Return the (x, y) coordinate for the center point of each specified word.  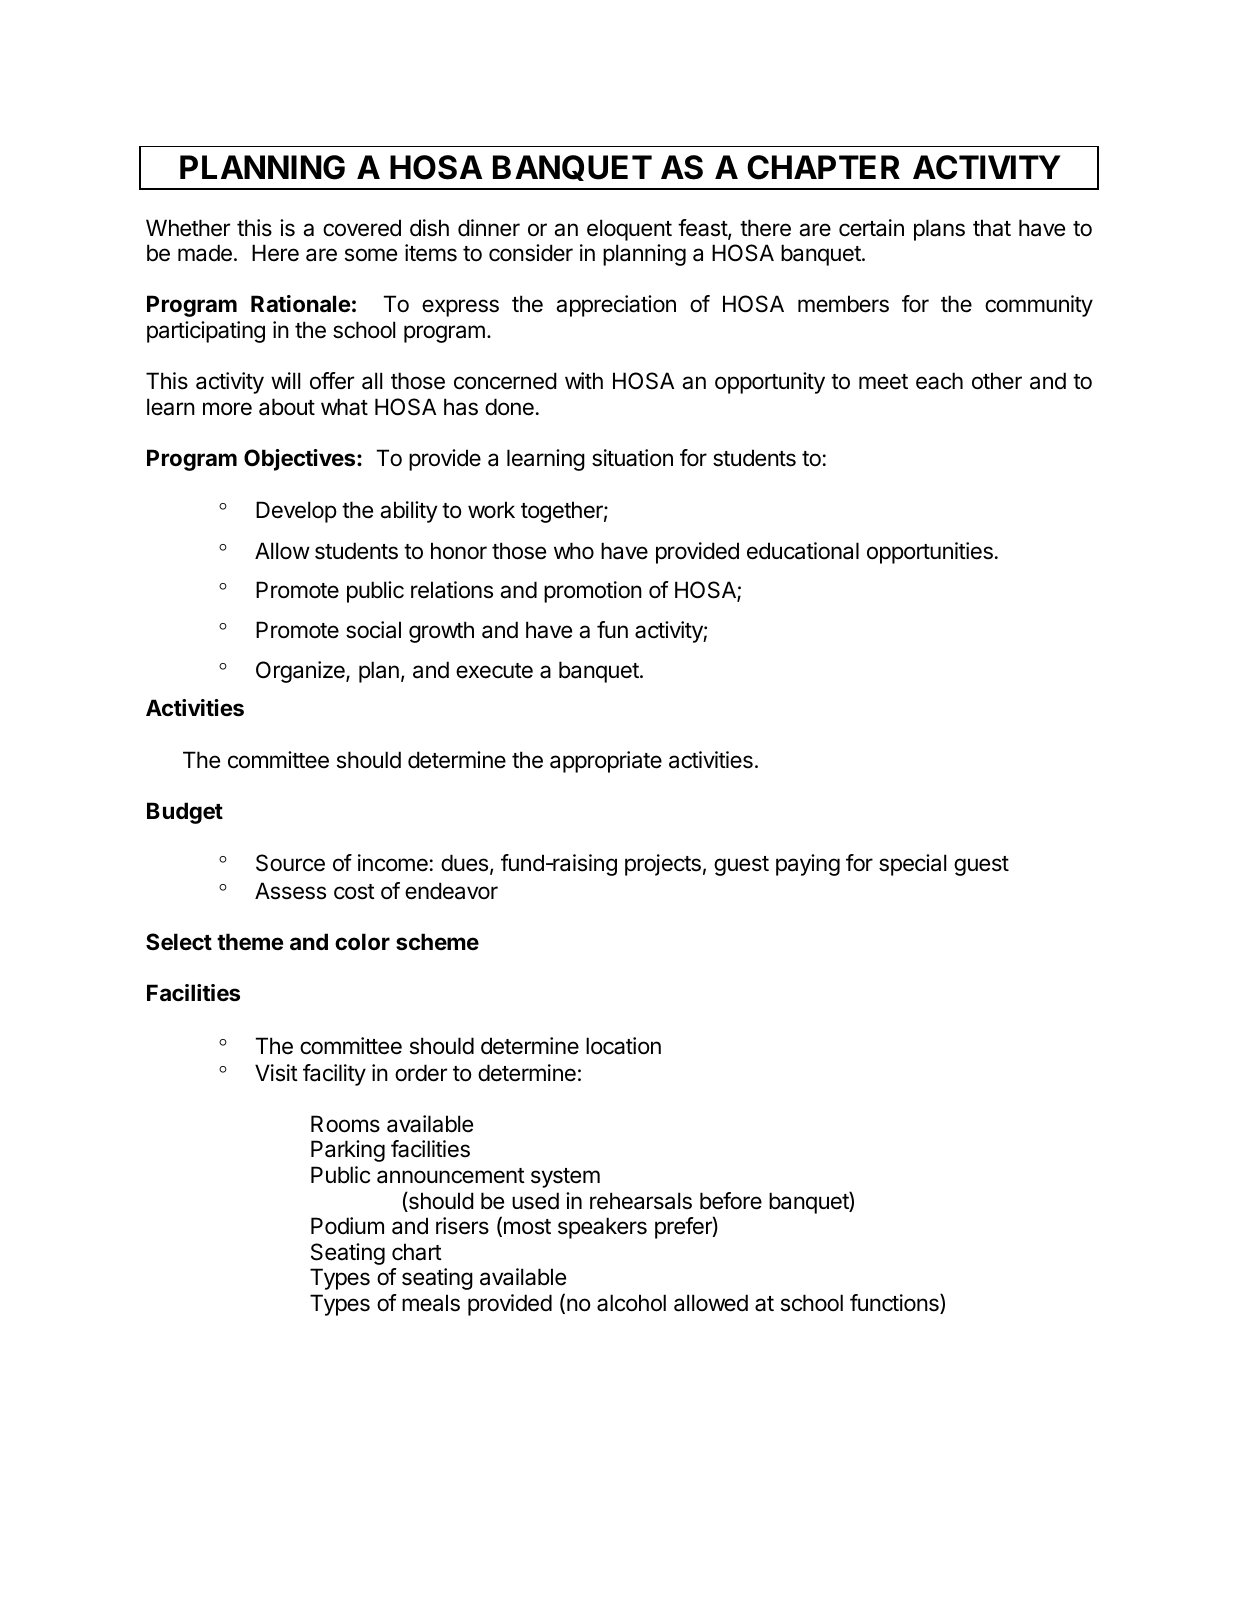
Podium (347, 1226)
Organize (301, 672)
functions (895, 1304)
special (912, 865)
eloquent (629, 230)
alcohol (631, 1303)
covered (362, 228)
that (992, 228)
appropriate (606, 762)
